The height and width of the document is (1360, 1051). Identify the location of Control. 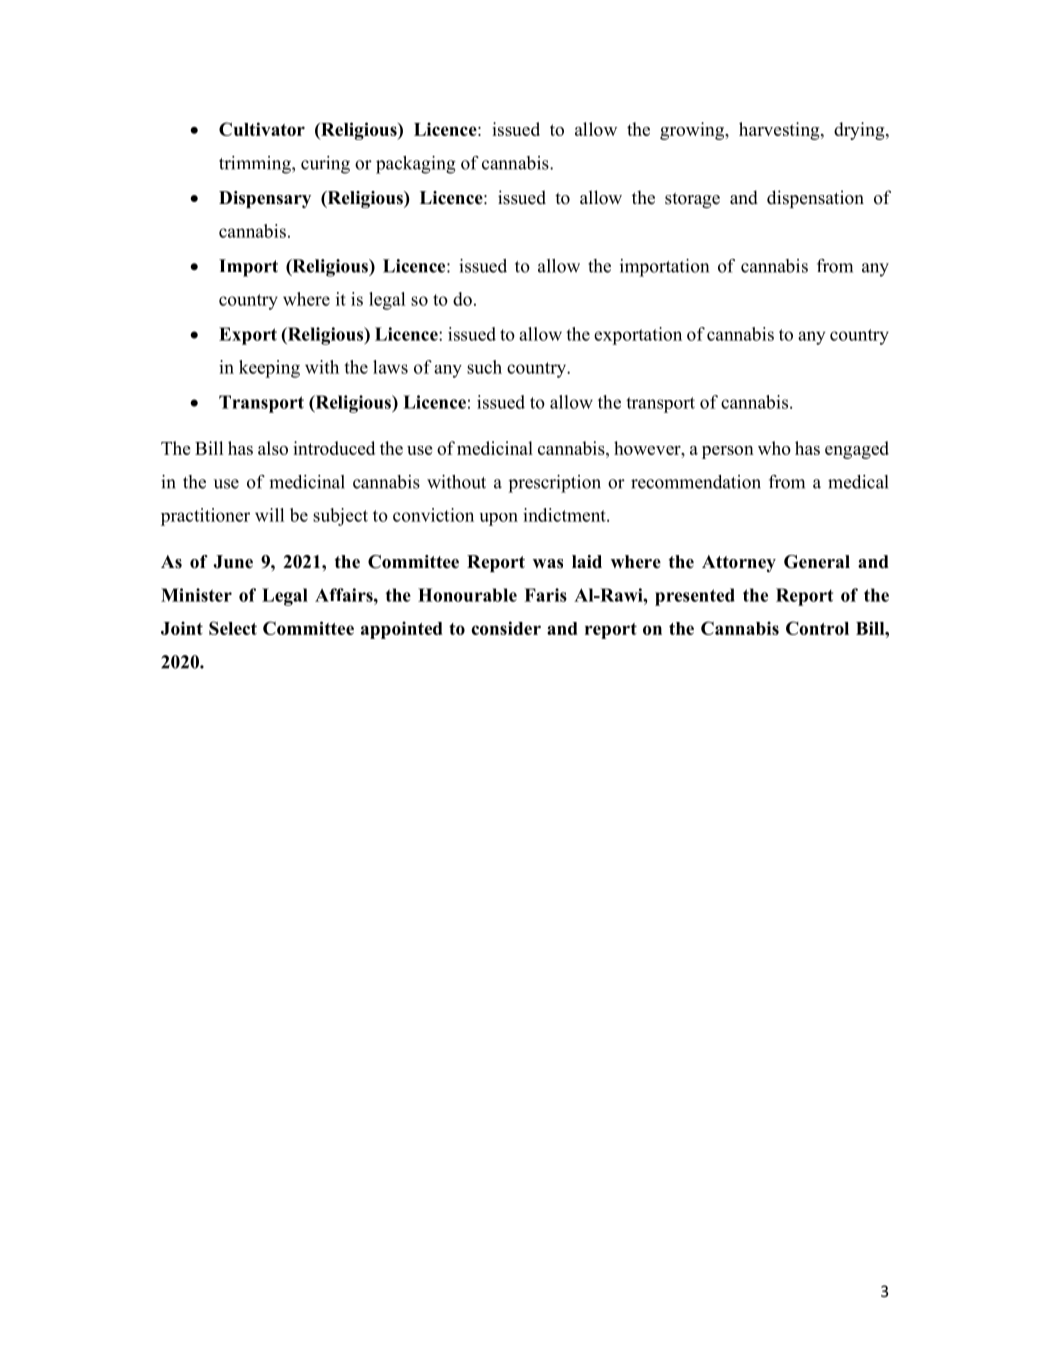
(817, 628).
